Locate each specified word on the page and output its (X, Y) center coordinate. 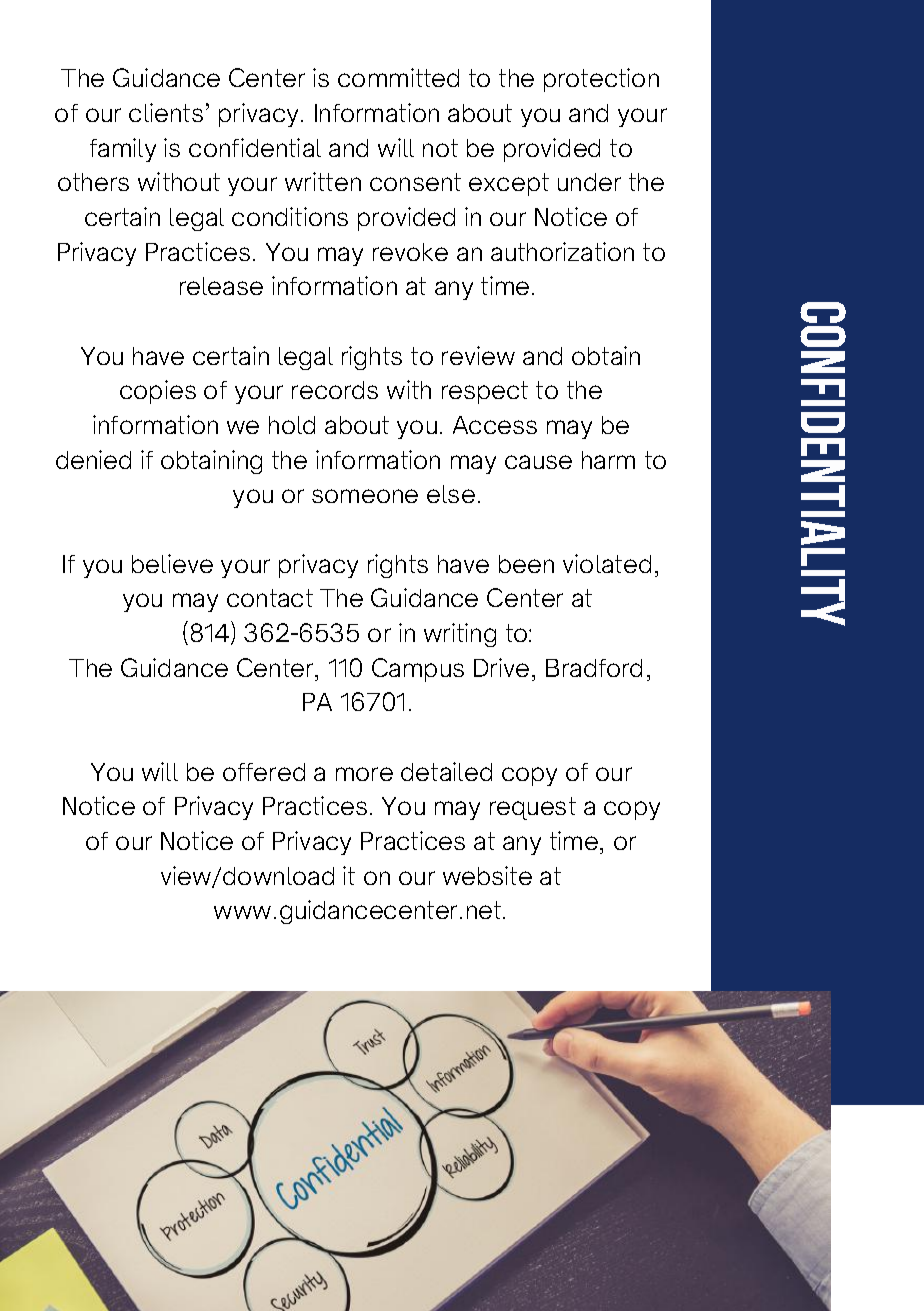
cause (538, 462)
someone (365, 496)
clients (166, 112)
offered (264, 772)
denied (93, 459)
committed (398, 77)
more (364, 774)
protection (601, 80)
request (533, 808)
